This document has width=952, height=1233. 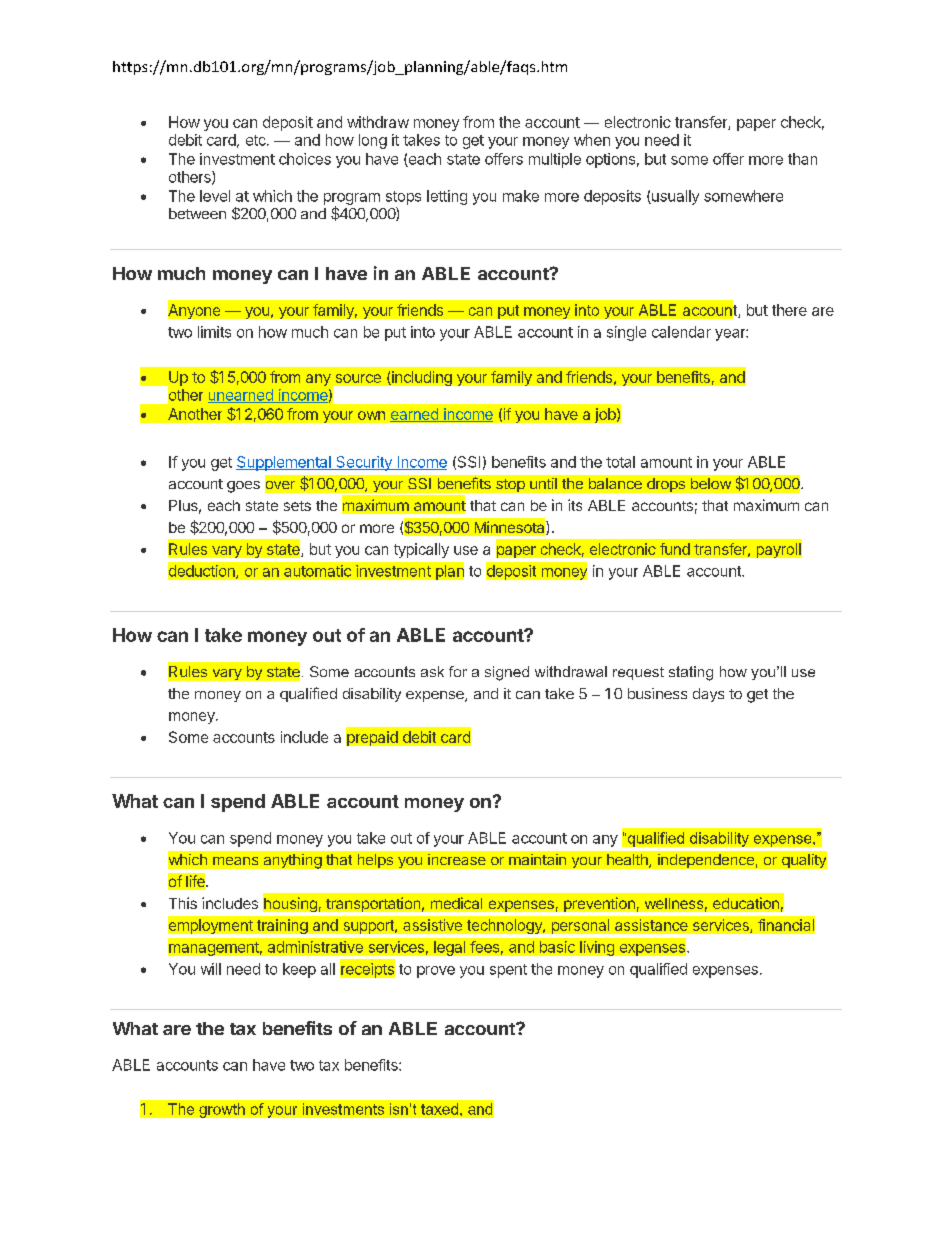 I want to click on increase, so click(x=457, y=859).
